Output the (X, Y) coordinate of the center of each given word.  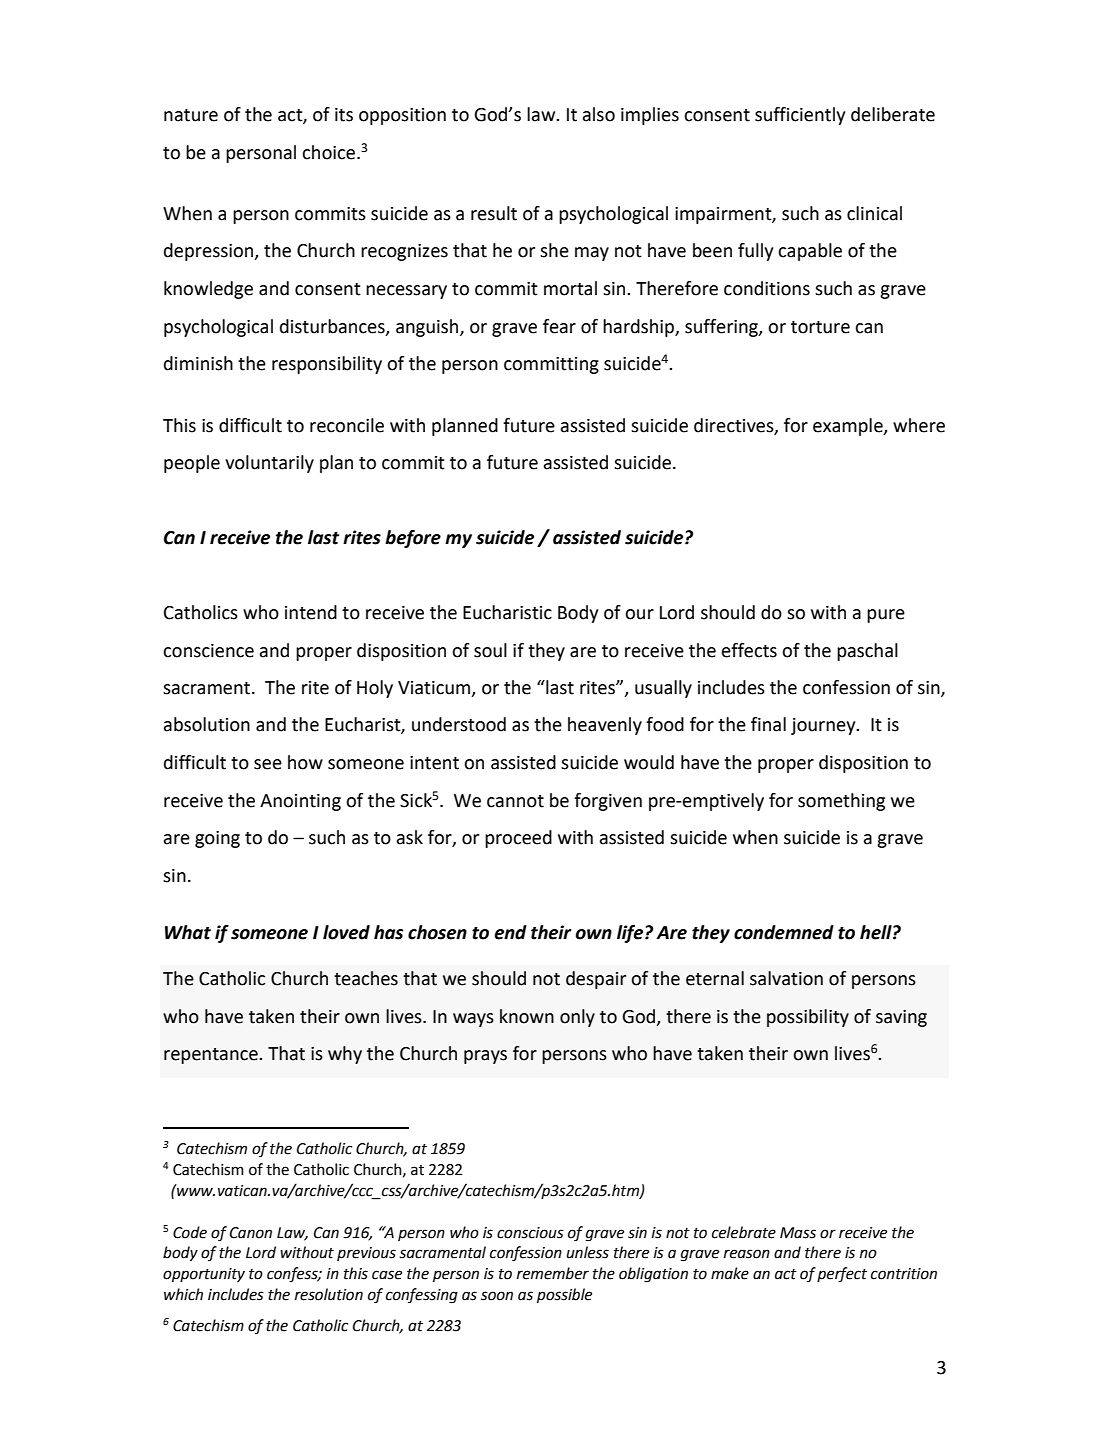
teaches (366, 978)
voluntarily (269, 464)
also (599, 114)
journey (824, 726)
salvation (786, 978)
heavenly (605, 726)
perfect (842, 1275)
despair (596, 980)
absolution (207, 724)
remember (553, 1273)
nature (191, 115)
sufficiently (800, 116)
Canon (251, 1233)
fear (559, 326)
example (849, 427)
